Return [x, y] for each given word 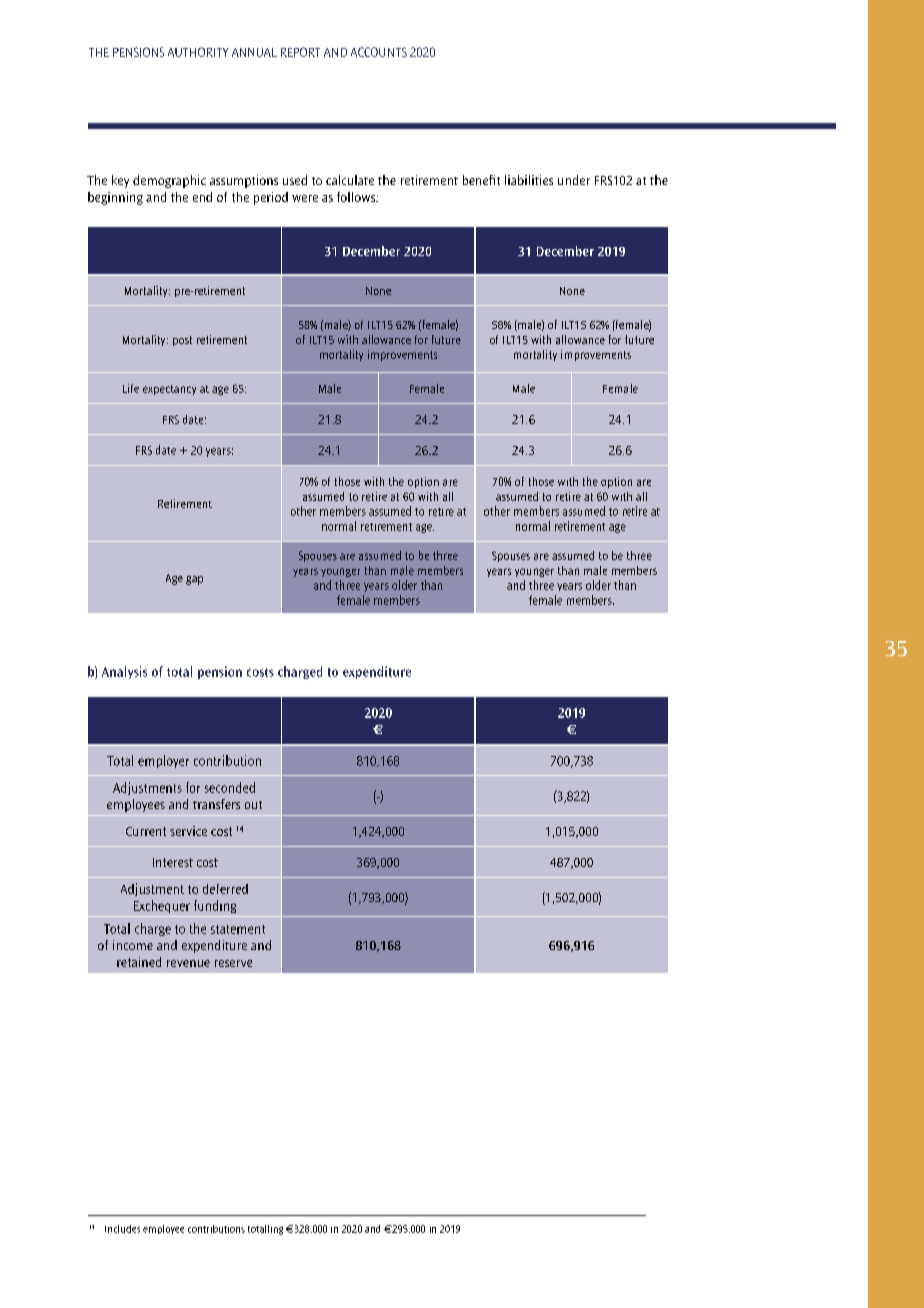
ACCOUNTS [379, 52]
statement [238, 929]
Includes [122, 1229]
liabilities [529, 180]
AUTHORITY [198, 52]
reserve [233, 963]
